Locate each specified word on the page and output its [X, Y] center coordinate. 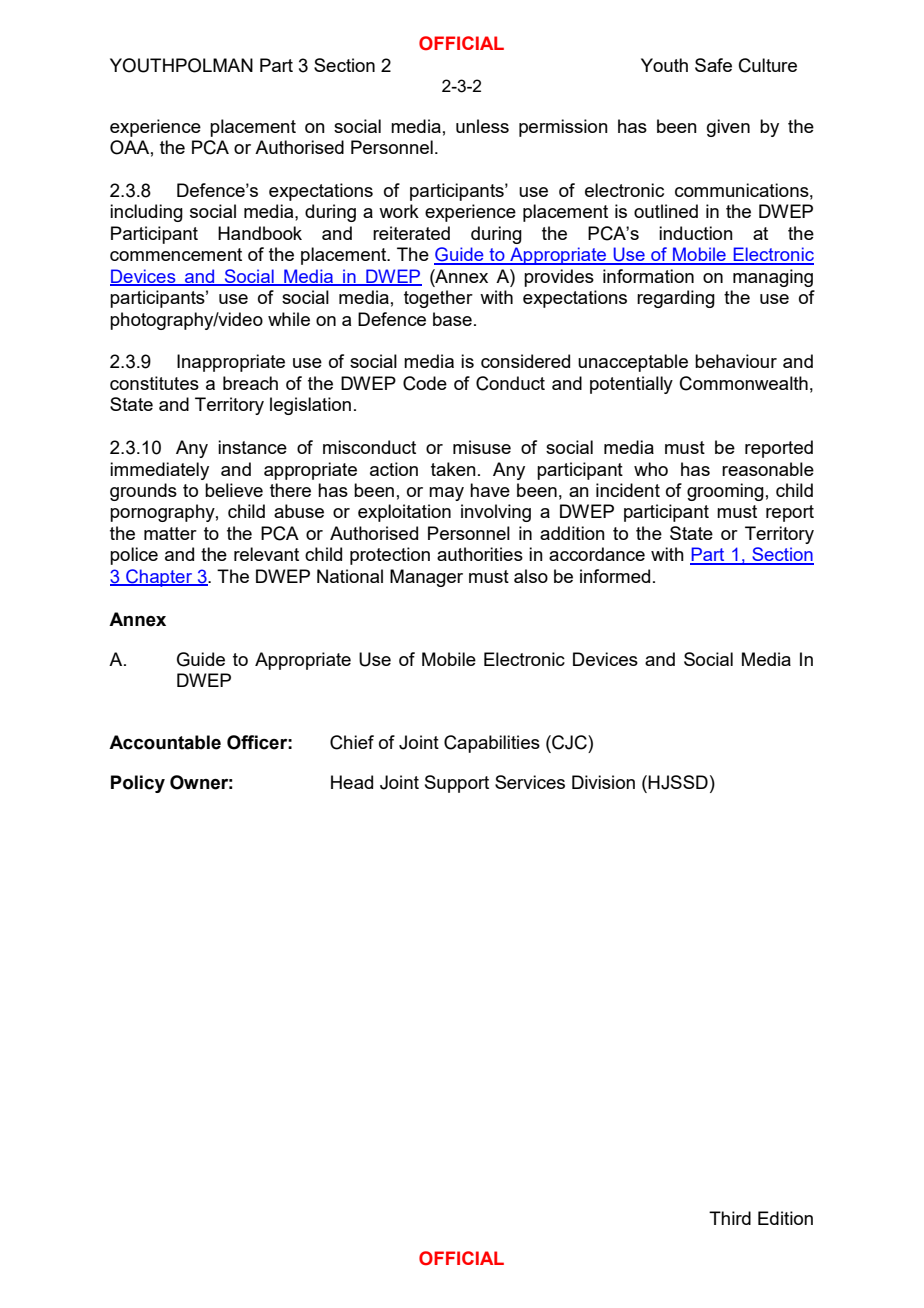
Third [730, 1218]
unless [482, 126]
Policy [138, 784]
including [146, 213]
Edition [785, 1218]
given [728, 128]
